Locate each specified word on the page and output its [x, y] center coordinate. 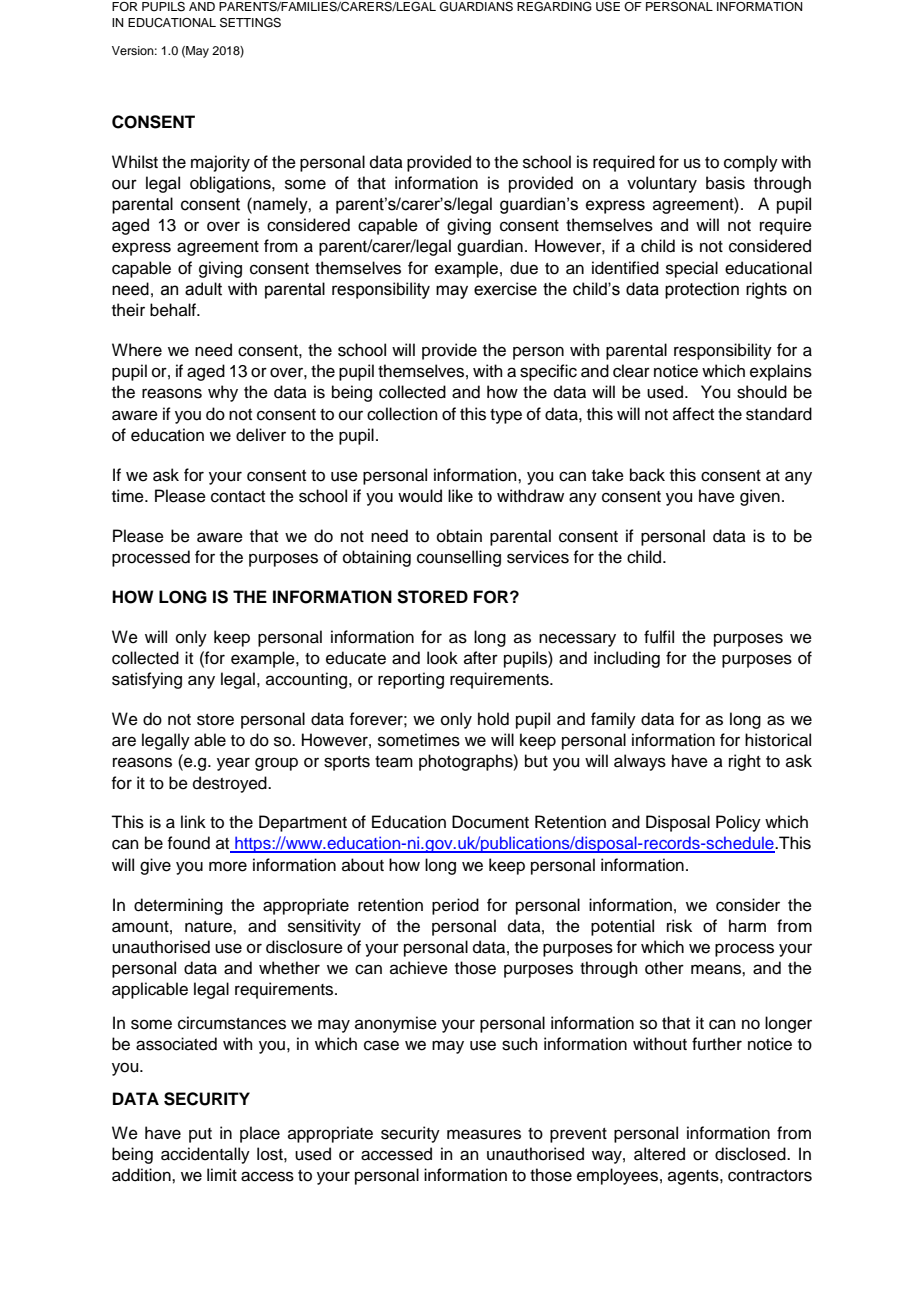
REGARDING [554, 7]
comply [751, 163]
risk [679, 926]
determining [178, 906]
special [692, 269]
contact [238, 497]
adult [203, 289]
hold [493, 719]
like [460, 496]
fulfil [659, 637]
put [200, 1135]
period [455, 906]
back [647, 475]
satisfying [147, 680]
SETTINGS [250, 23]
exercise [505, 289]
